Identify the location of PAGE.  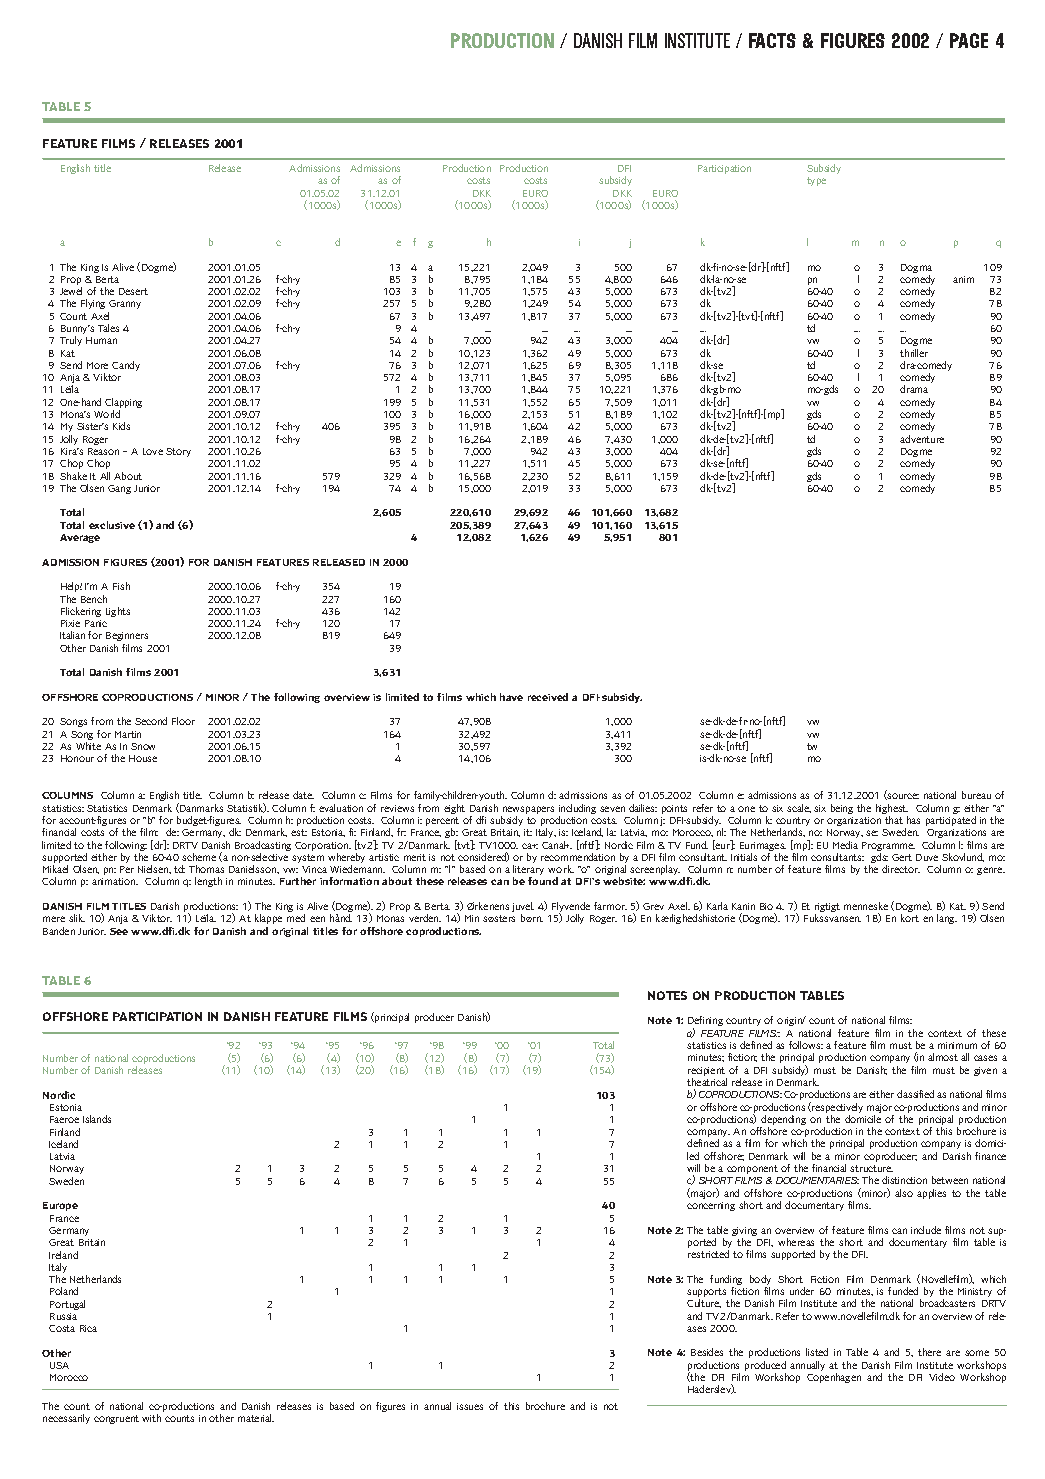
(969, 40).
